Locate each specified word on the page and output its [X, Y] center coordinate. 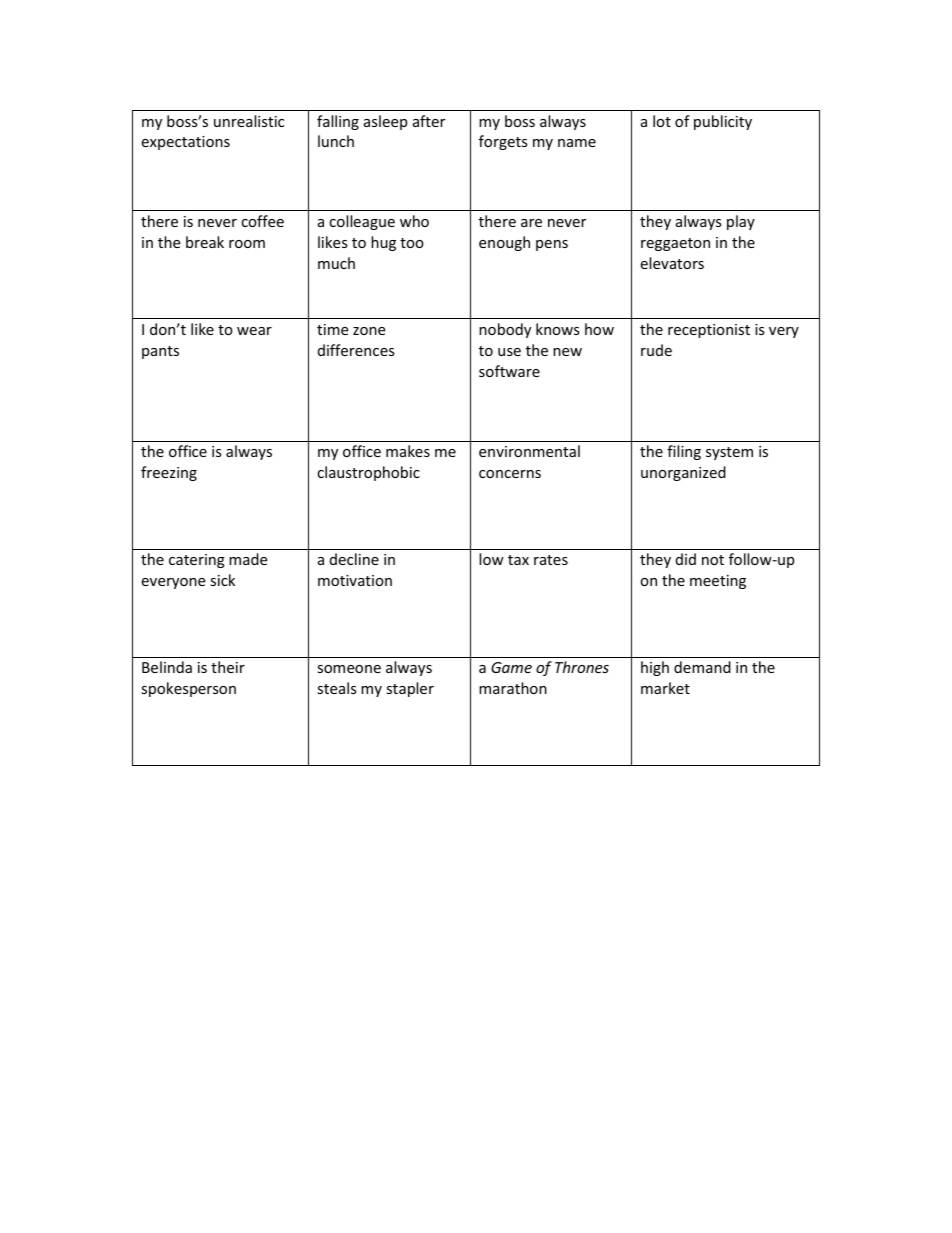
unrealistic [249, 121]
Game [511, 667]
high [655, 668]
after [429, 121]
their [228, 667]
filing [684, 452]
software [509, 371]
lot [662, 121]
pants [160, 352]
